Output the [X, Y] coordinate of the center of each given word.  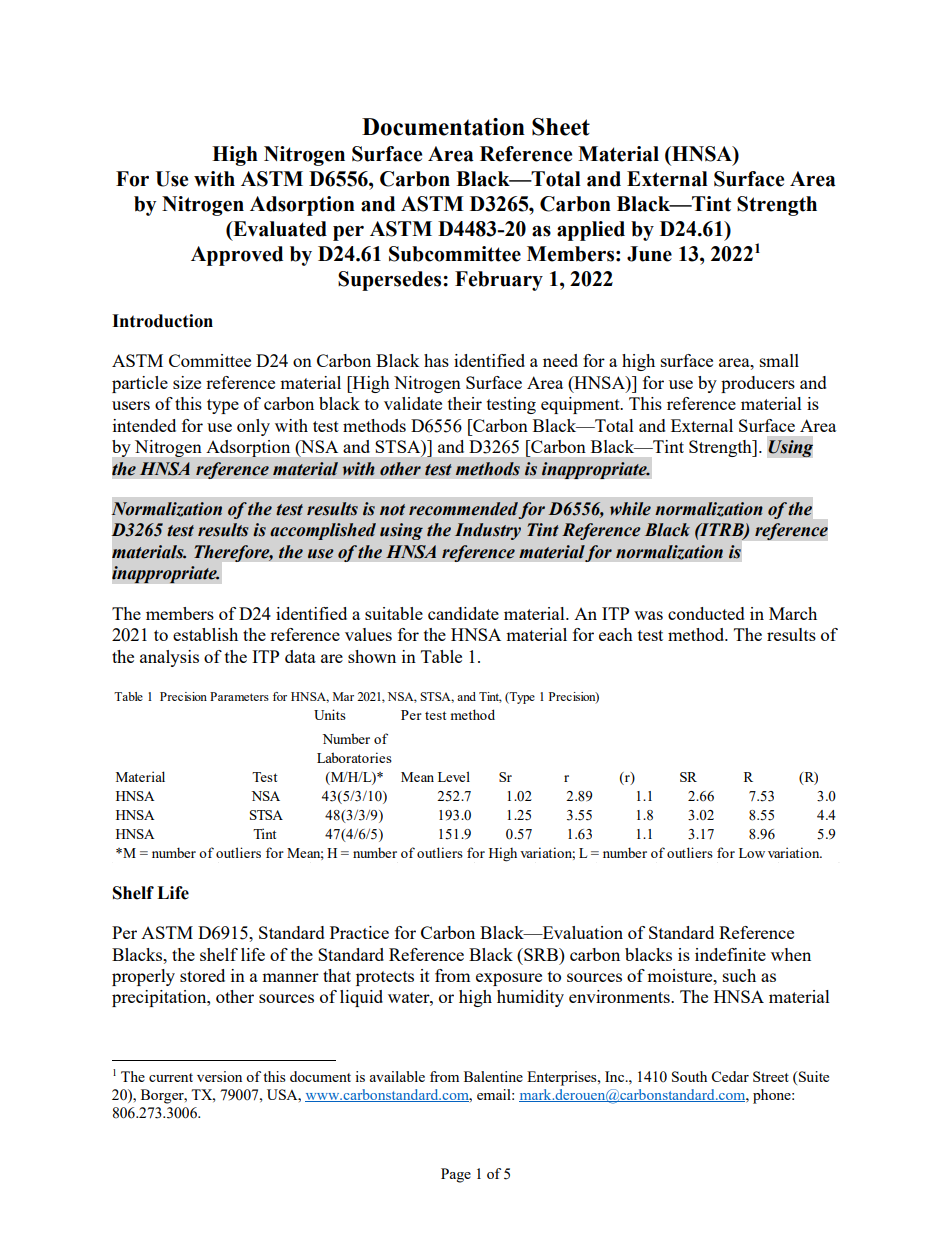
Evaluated [279, 229]
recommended [463, 509]
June [649, 254]
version [219, 1076]
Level [454, 776]
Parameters [239, 696]
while [630, 509]
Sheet [561, 127]
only [253, 427]
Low [752, 853]
